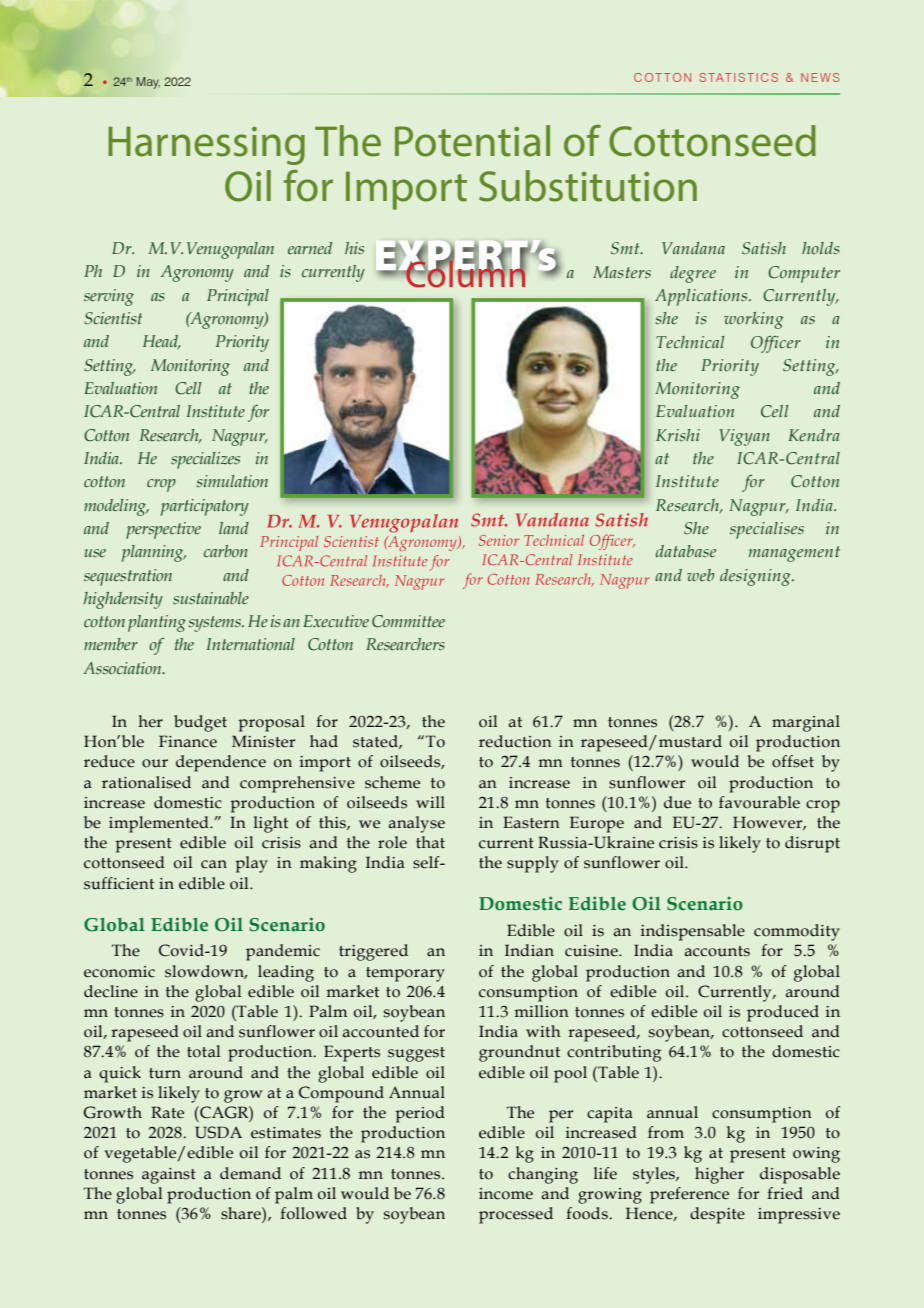  Describe the element at coordinates (588, 186) in the screenshot. I see `Substitution` at that location.
